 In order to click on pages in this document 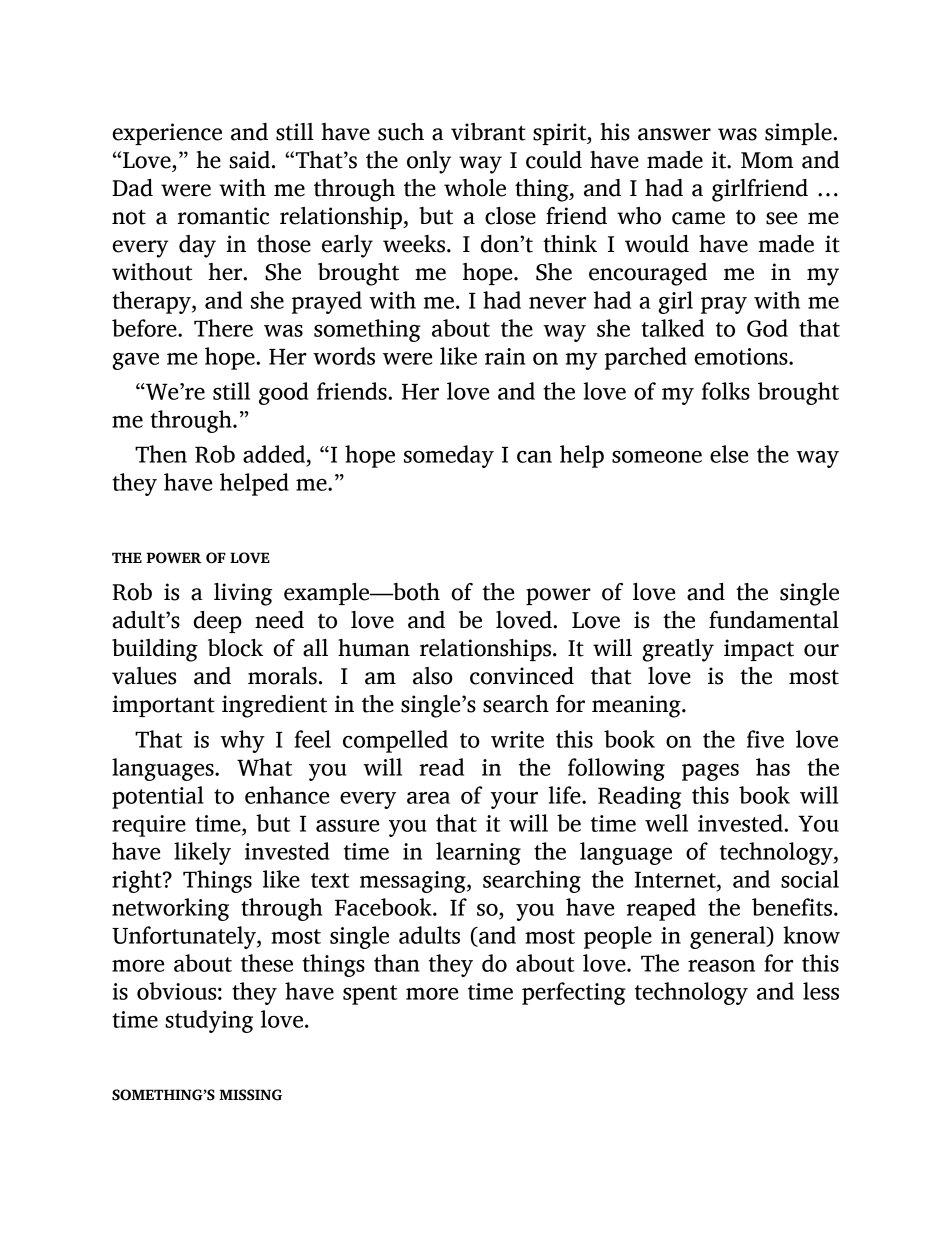, I will do `click(710, 772)`.
